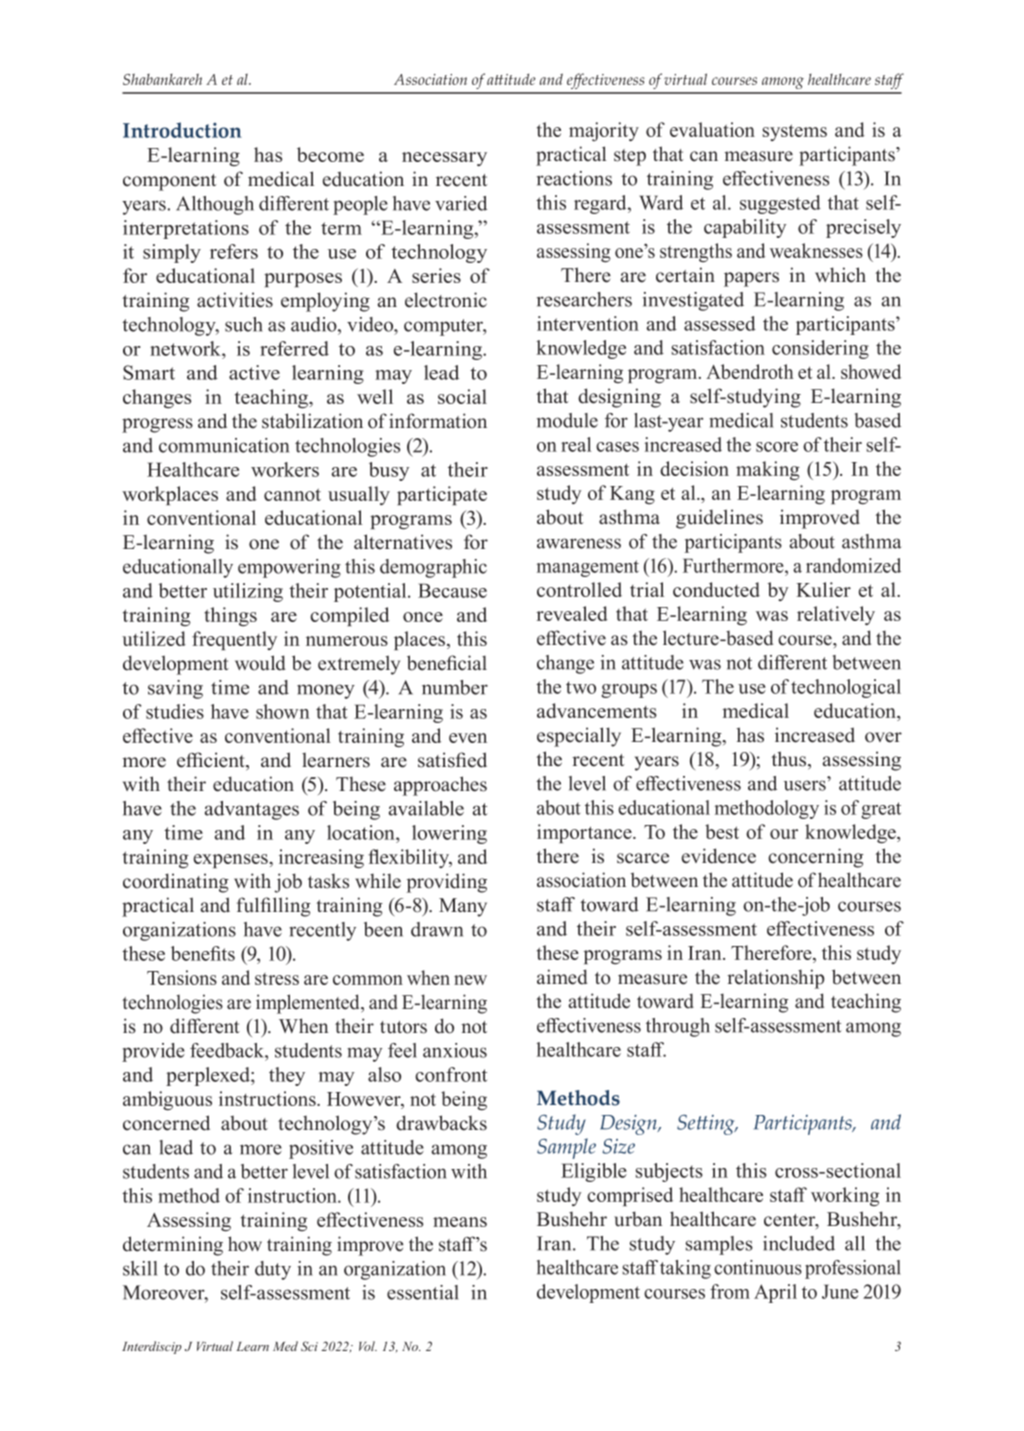  What do you see at coordinates (463, 907) in the page?
I see `Many` at bounding box center [463, 907].
